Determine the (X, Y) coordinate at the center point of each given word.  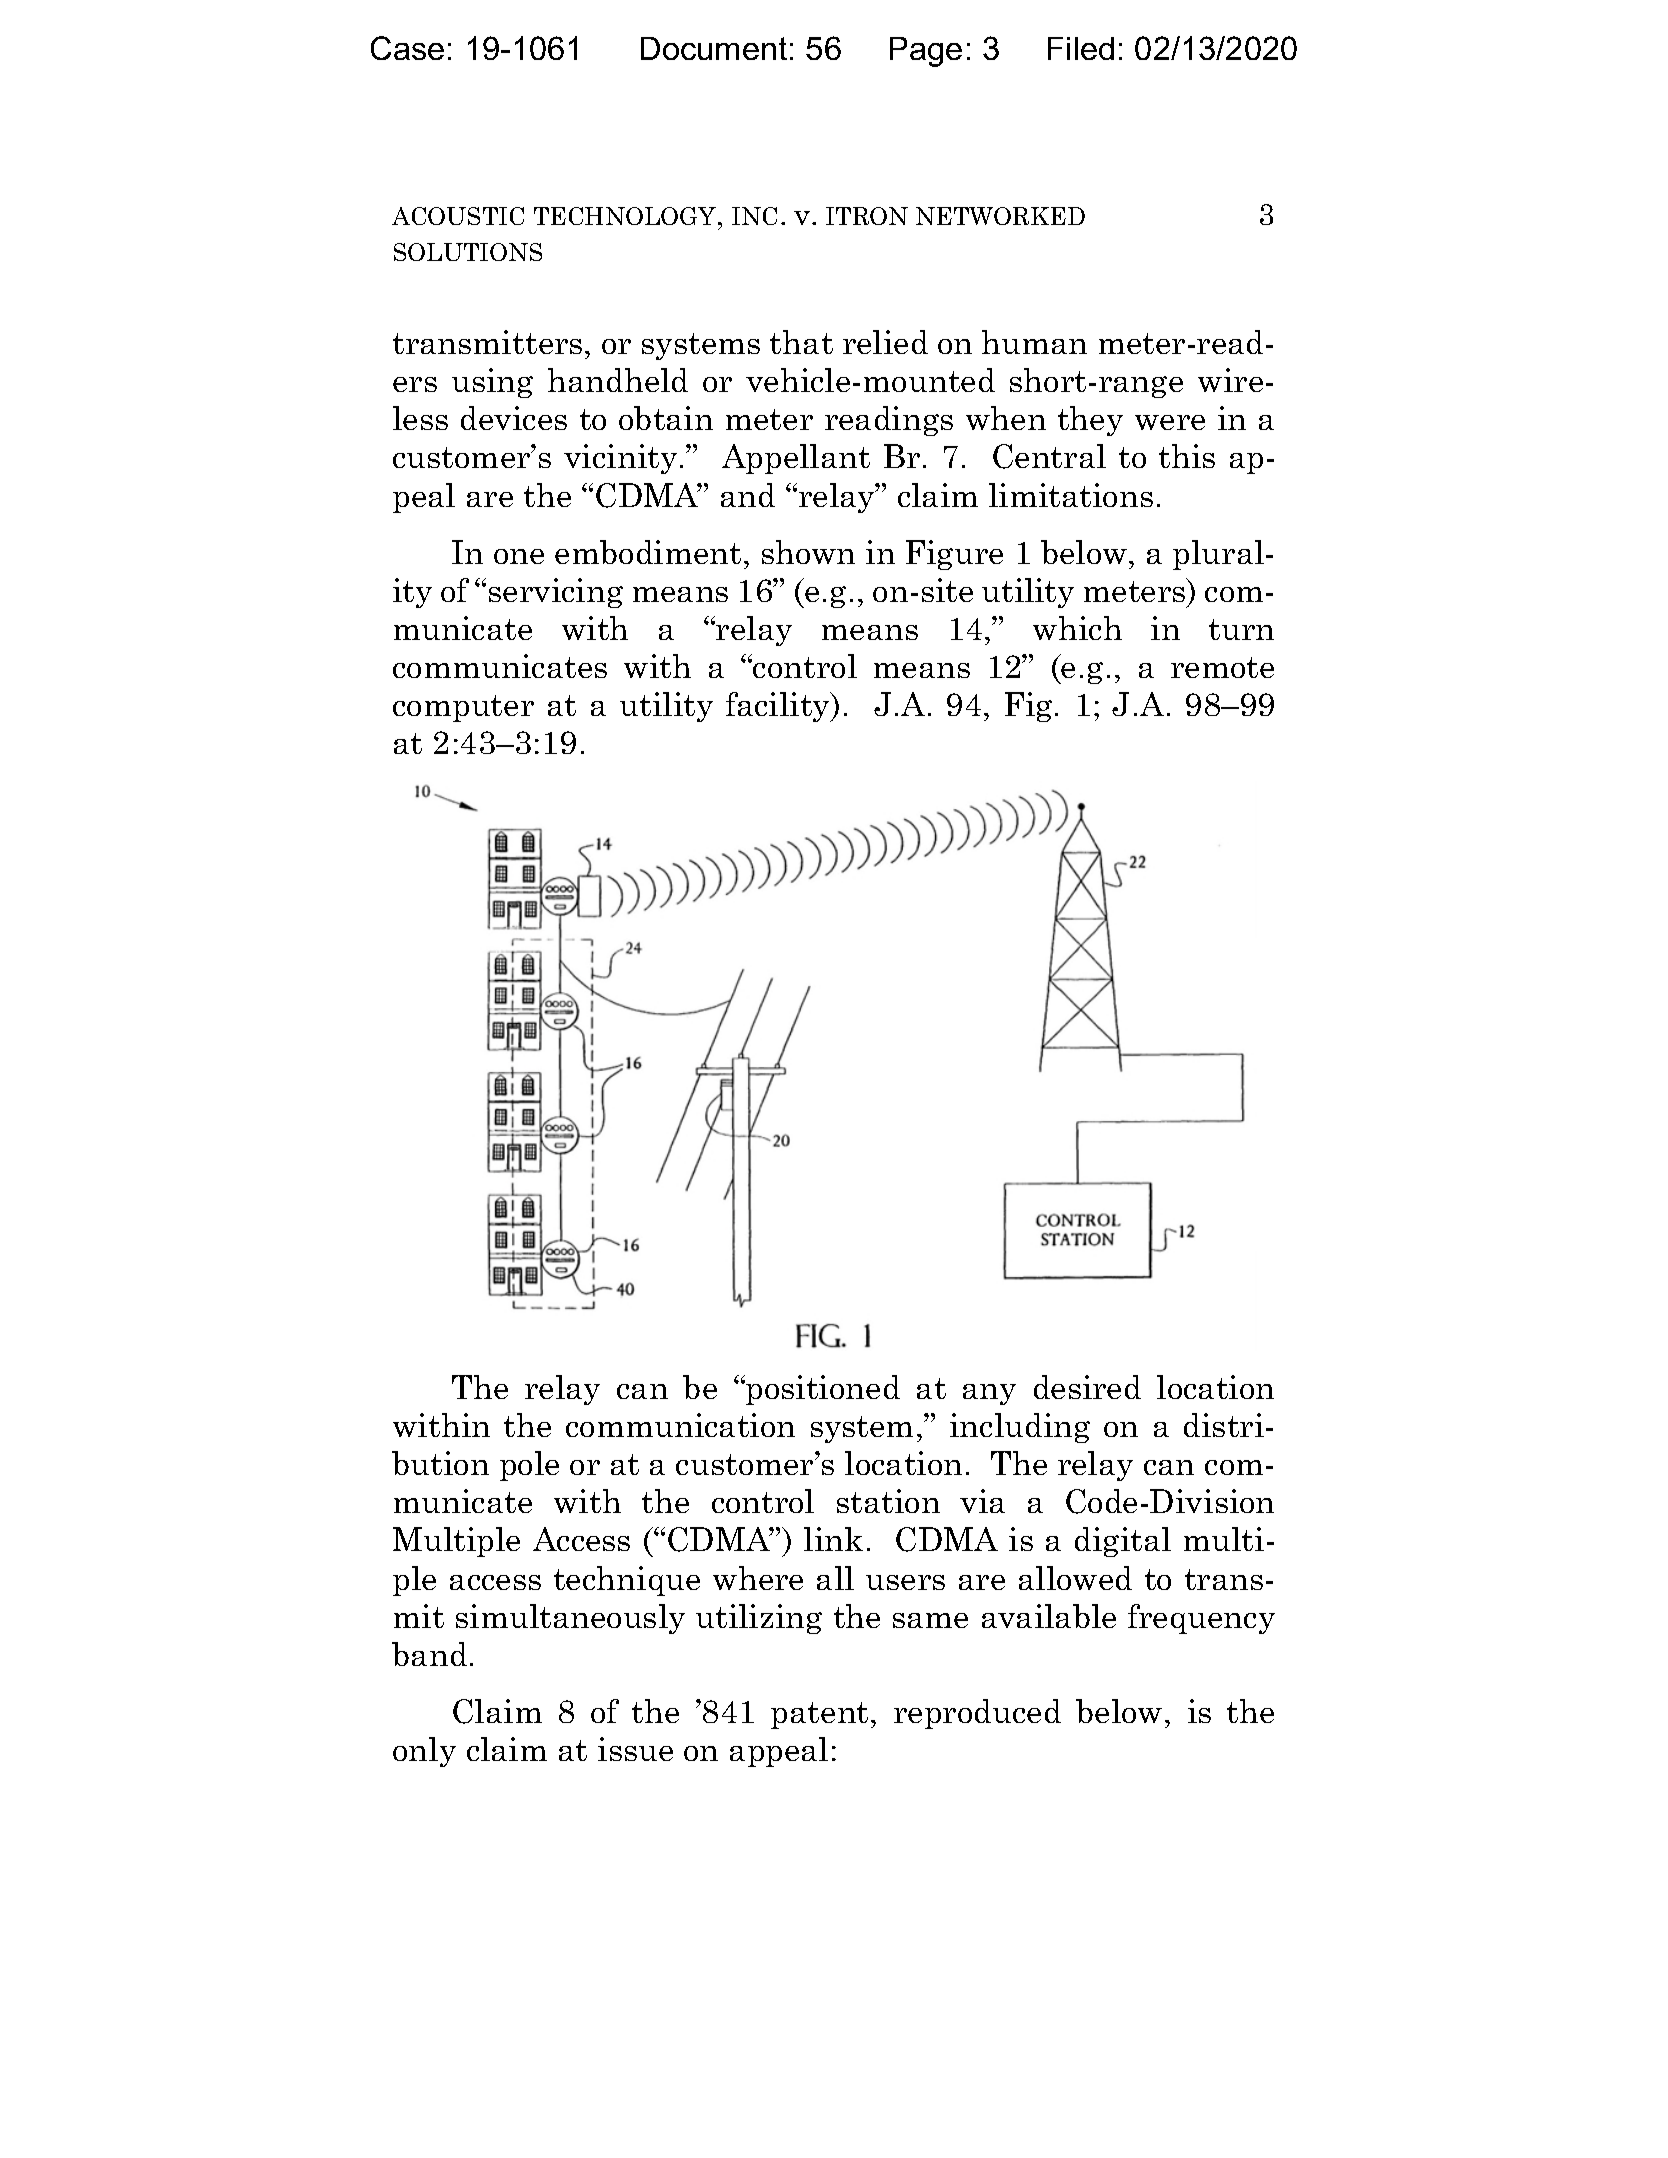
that (801, 342)
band (429, 1654)
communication (680, 1425)
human (1034, 342)
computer (463, 708)
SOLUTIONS (468, 252)
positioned (822, 1390)
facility (779, 707)
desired (1087, 1387)
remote (1222, 667)
